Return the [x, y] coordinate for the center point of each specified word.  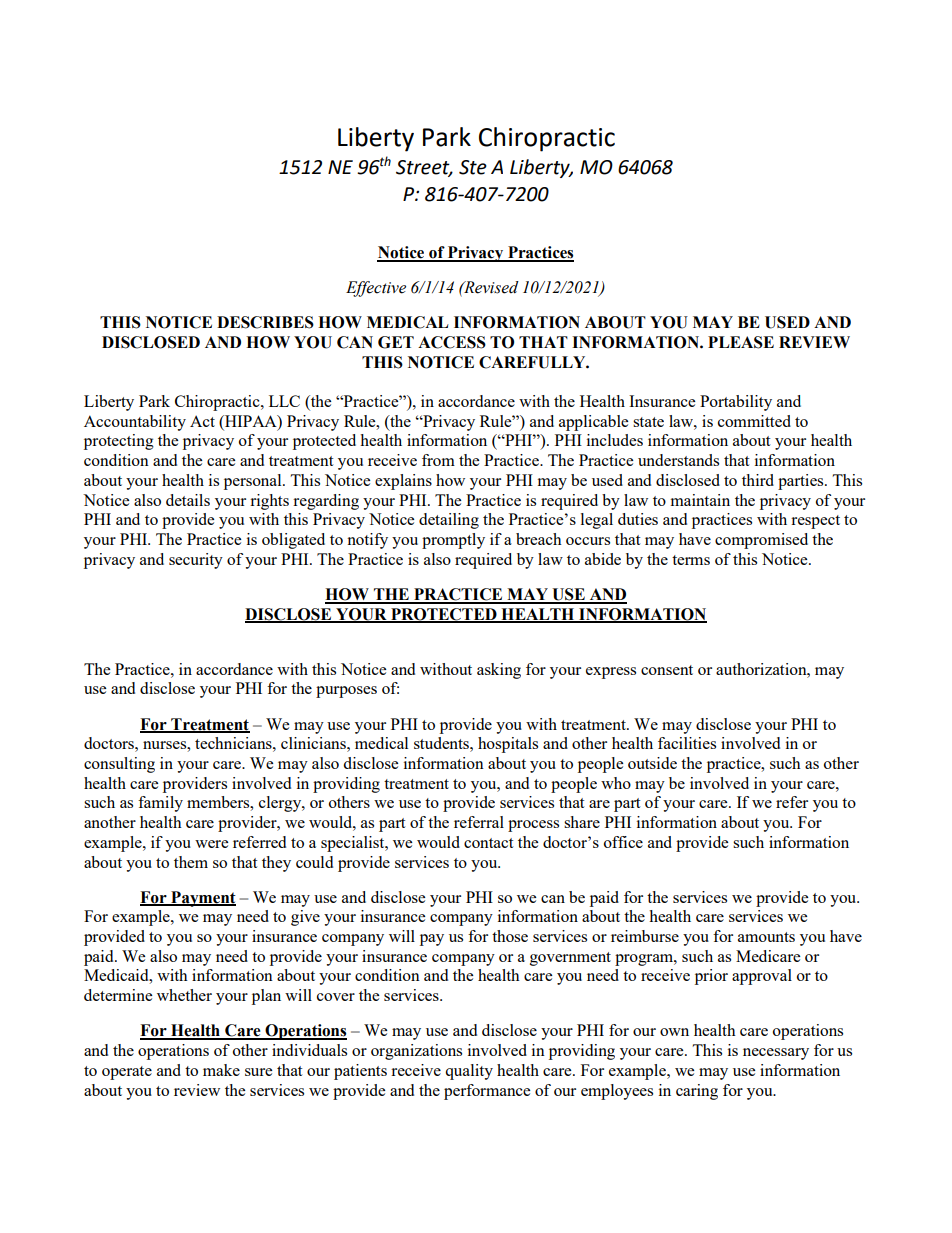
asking [499, 671]
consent [667, 670]
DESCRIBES [265, 322]
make [221, 1070]
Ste [473, 167]
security [196, 561]
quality [469, 1072]
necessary [776, 1054]
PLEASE [741, 342]
